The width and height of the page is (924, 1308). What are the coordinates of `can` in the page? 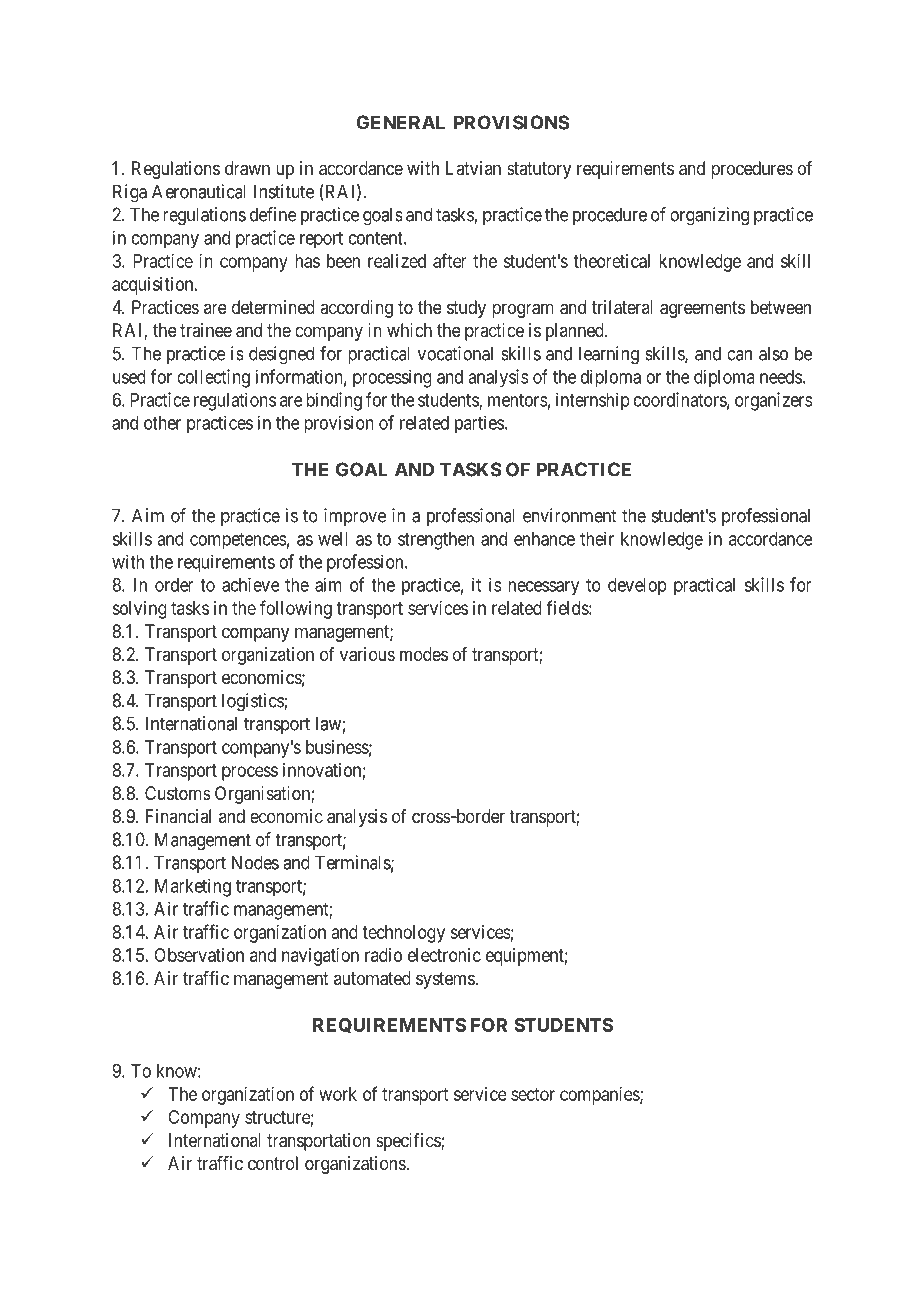 It's located at (739, 355).
